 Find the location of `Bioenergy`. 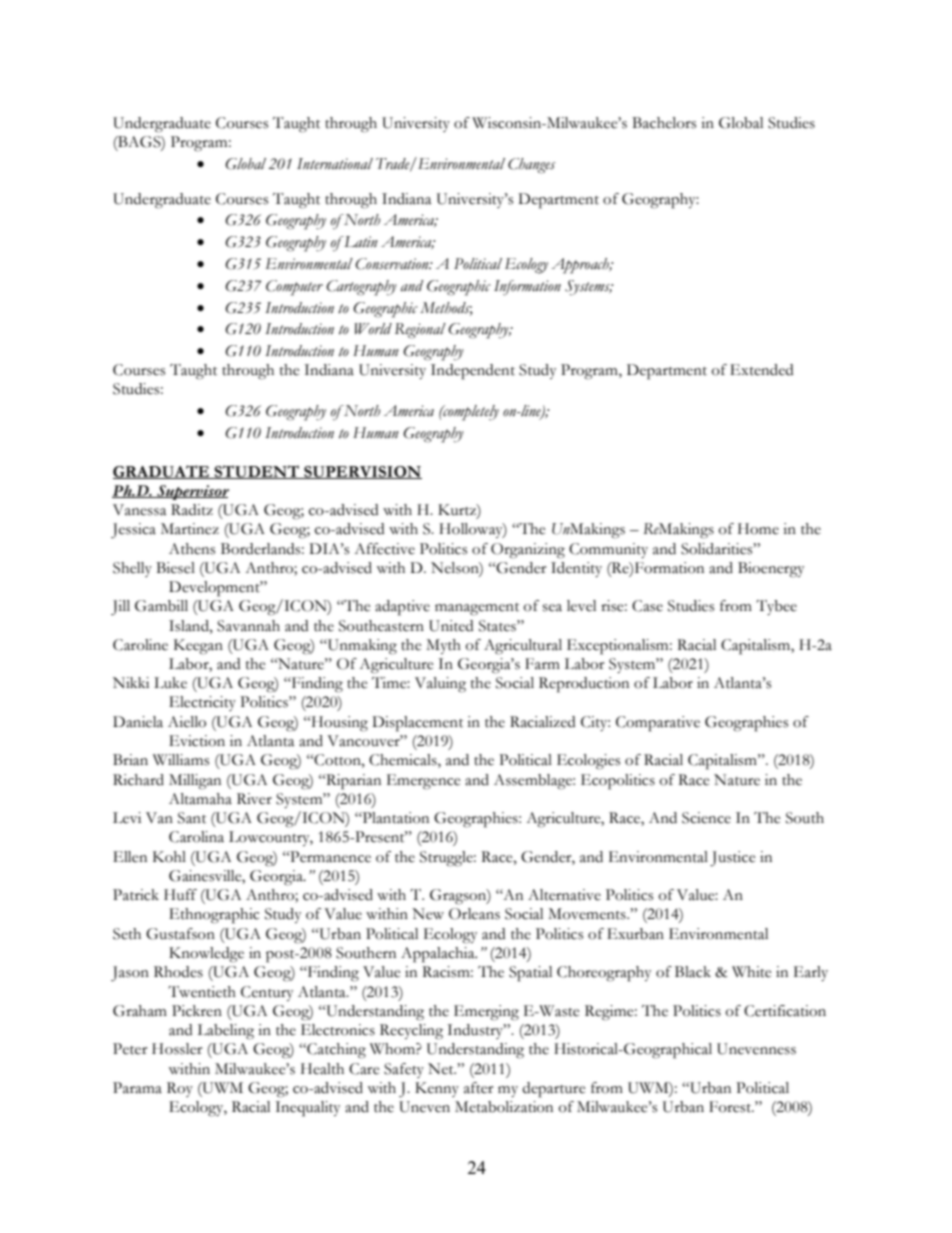

Bioenergy is located at coordinates (771, 570).
